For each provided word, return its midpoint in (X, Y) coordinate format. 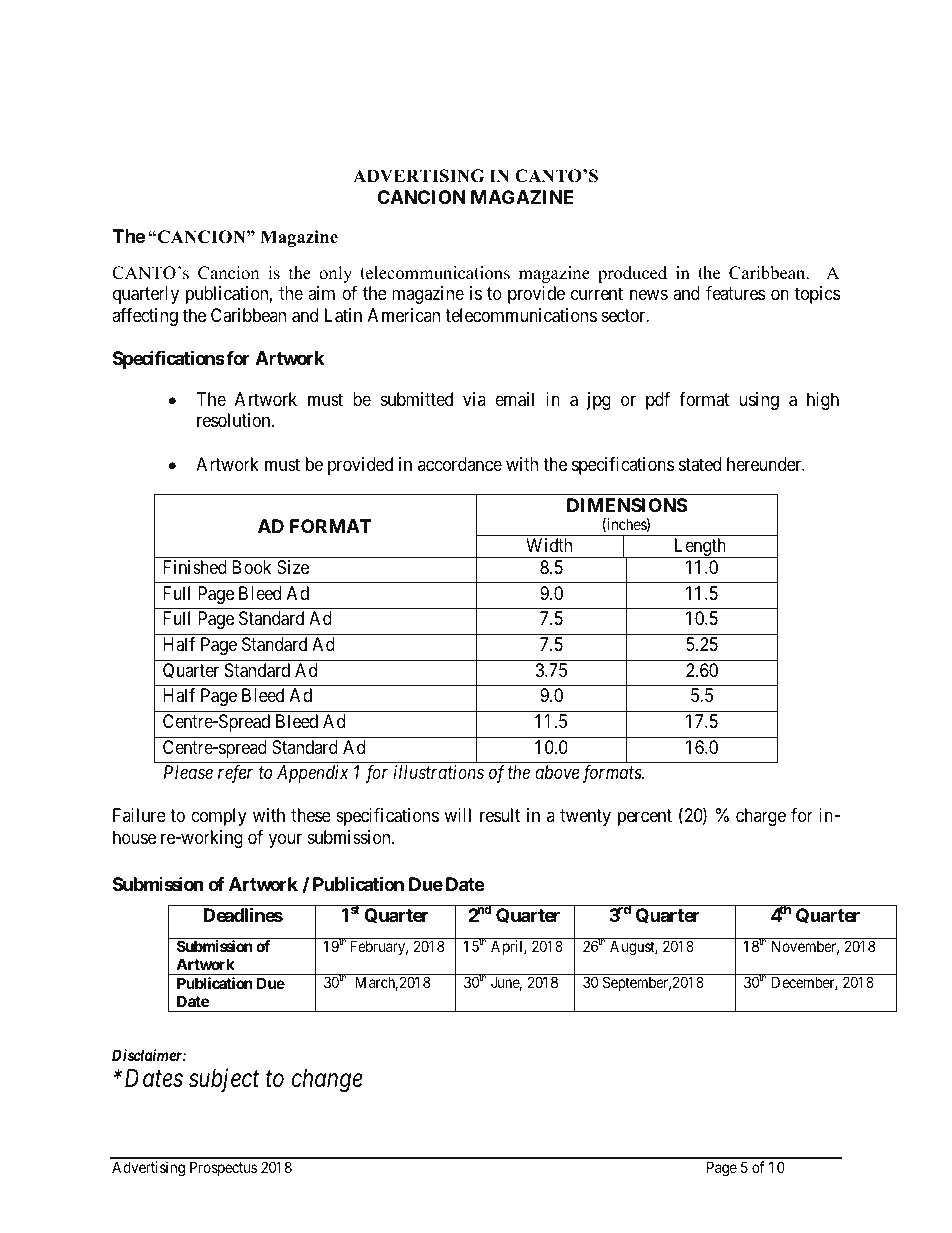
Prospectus (223, 1168)
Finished (195, 567)
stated (700, 464)
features (735, 293)
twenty (585, 818)
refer (235, 774)
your (285, 840)
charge (761, 817)
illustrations (439, 772)
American (404, 315)
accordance (460, 464)
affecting (145, 317)
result (500, 815)
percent (645, 818)
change (327, 1081)
